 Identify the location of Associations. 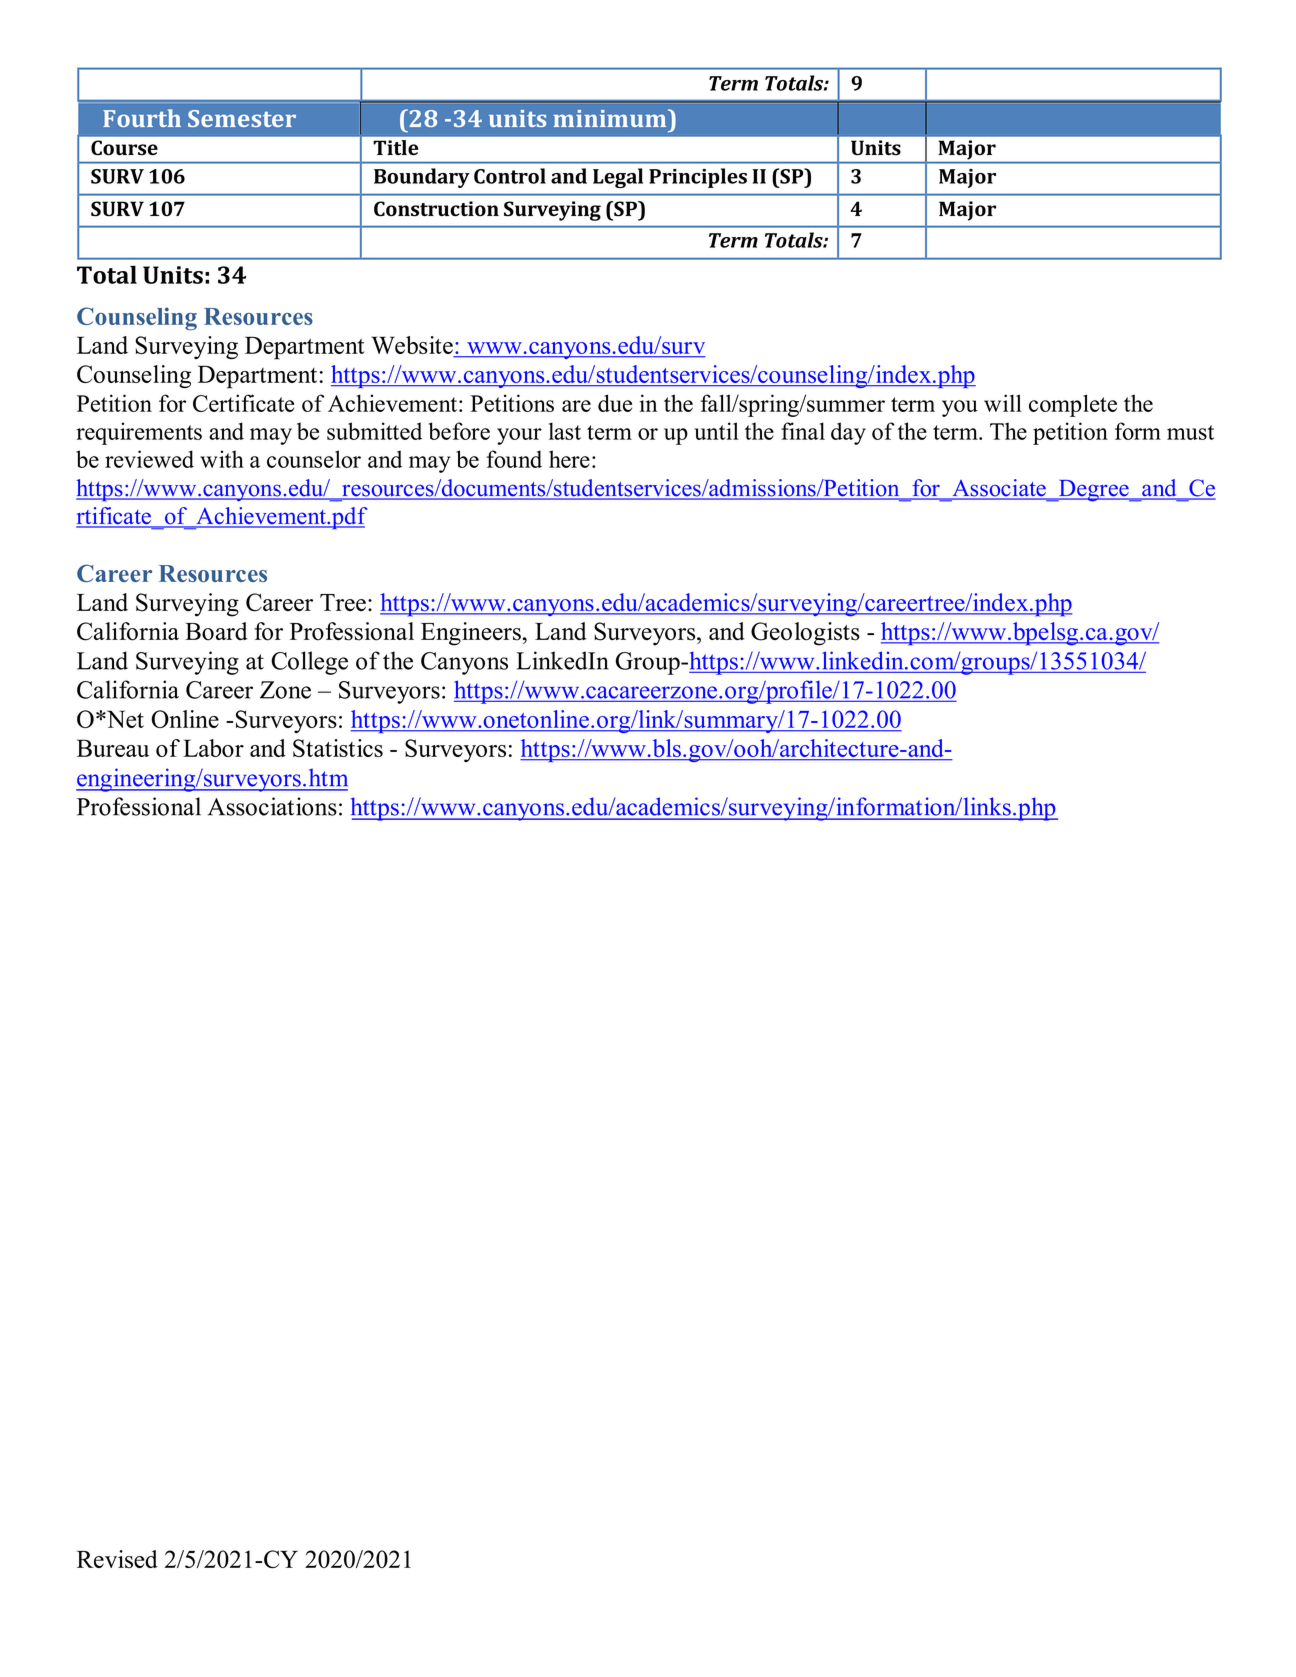
(272, 806).
